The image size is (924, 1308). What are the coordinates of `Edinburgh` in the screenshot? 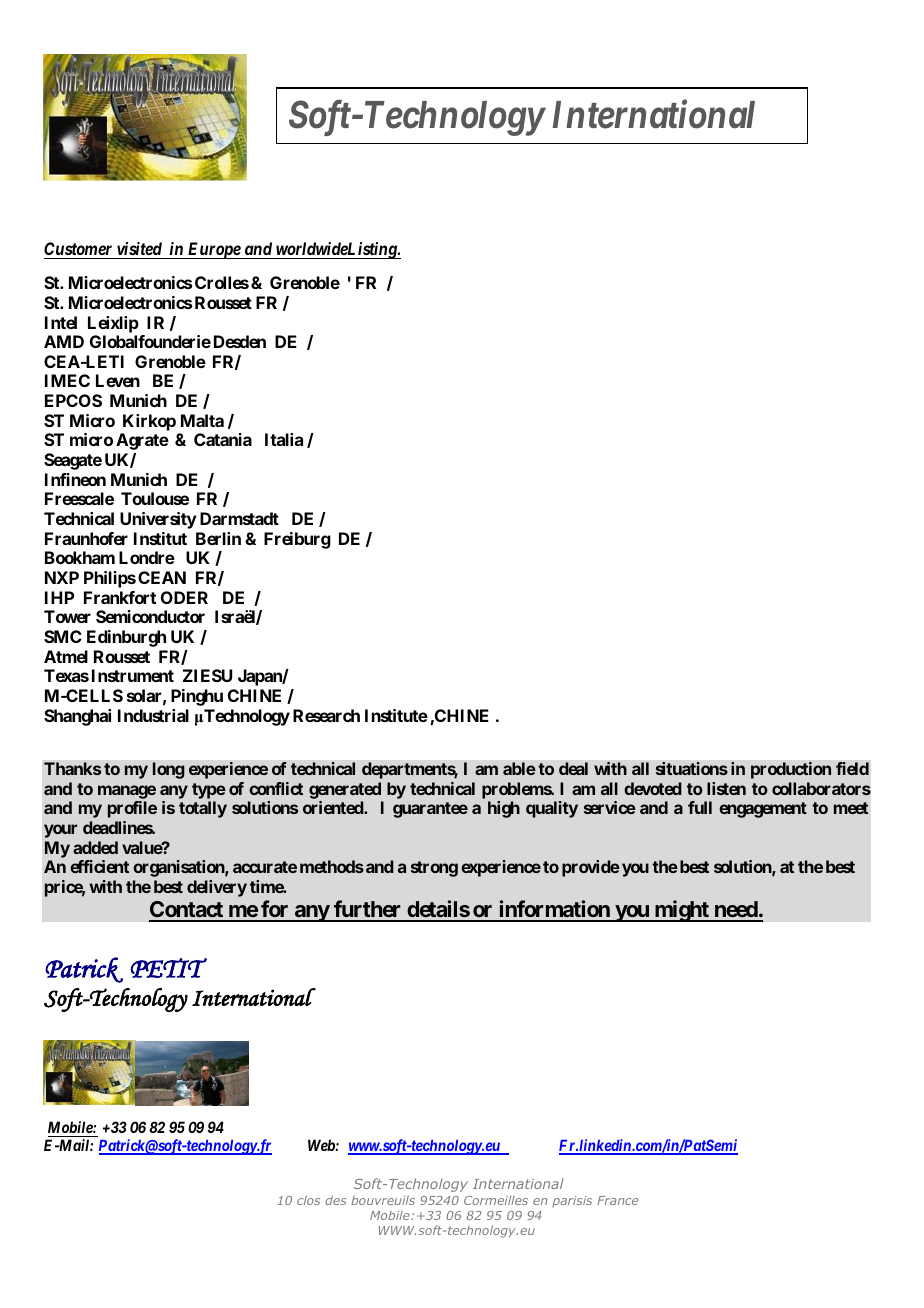 It's located at (126, 638).
